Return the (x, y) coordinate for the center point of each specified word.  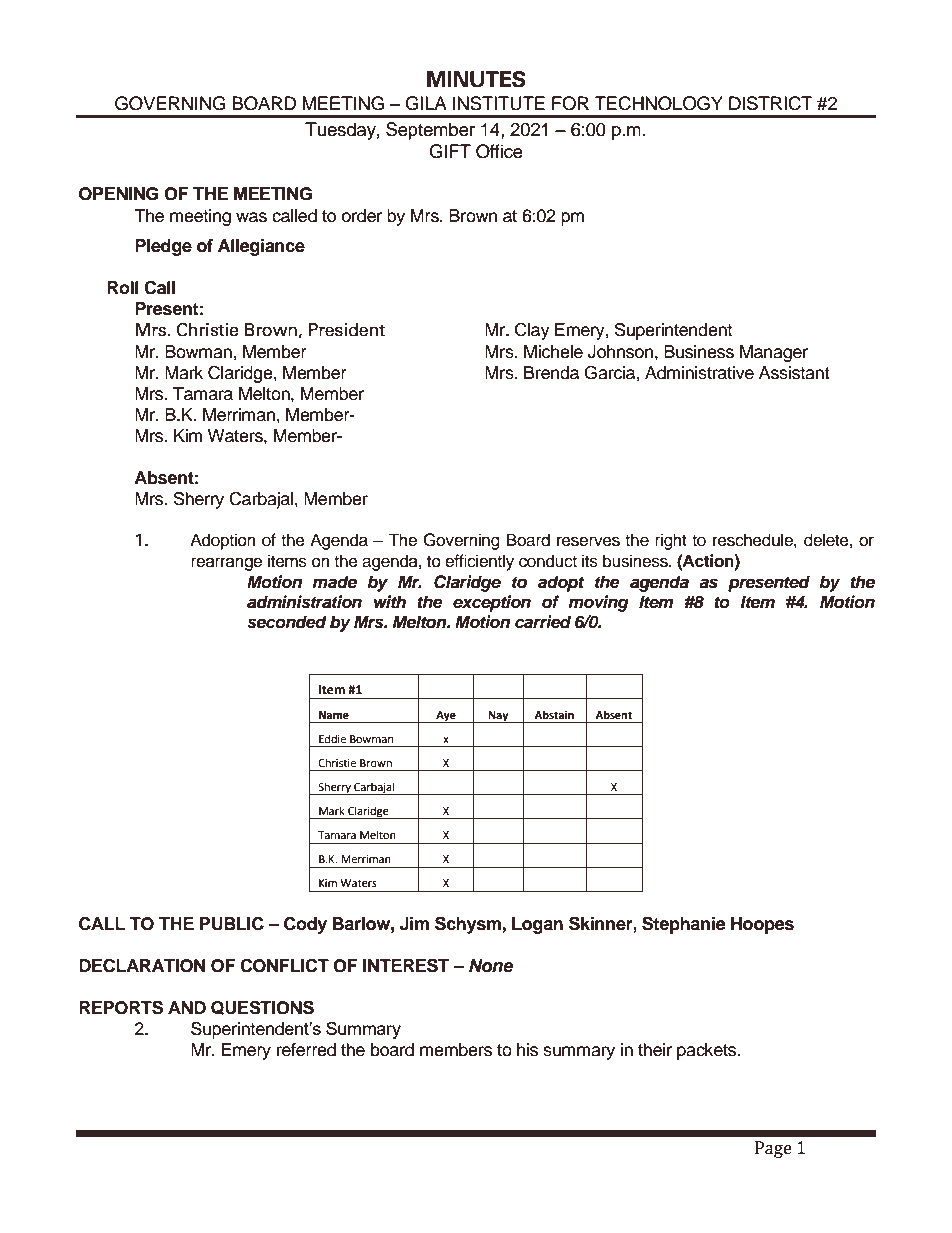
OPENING (119, 194)
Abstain (554, 714)
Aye (446, 717)
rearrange (226, 564)
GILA (426, 103)
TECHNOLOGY (659, 103)
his (527, 1050)
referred (306, 1050)
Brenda (551, 373)
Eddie (332, 739)
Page (773, 1149)
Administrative (699, 373)
